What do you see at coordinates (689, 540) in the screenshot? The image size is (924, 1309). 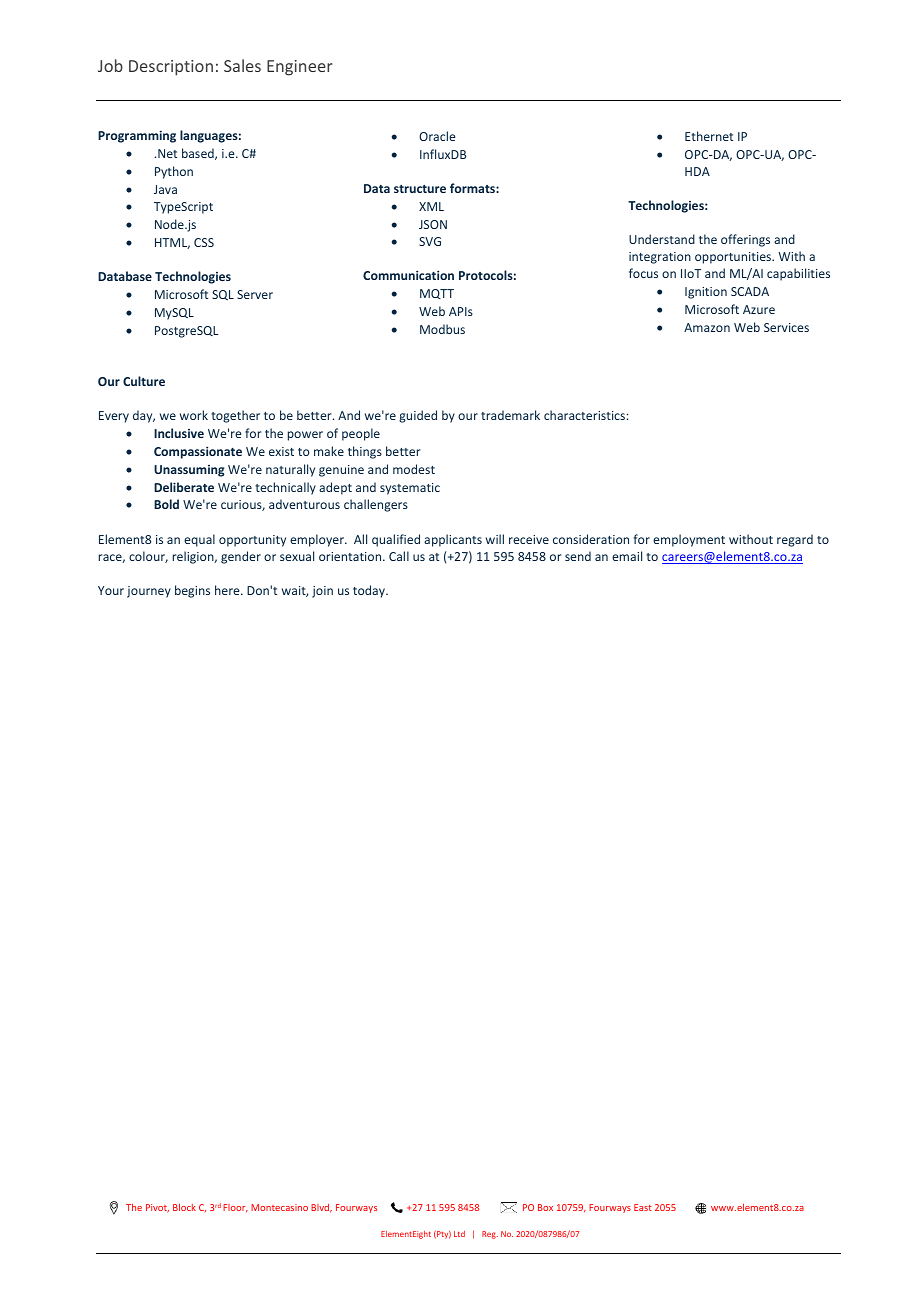 I see `employment` at bounding box center [689, 540].
